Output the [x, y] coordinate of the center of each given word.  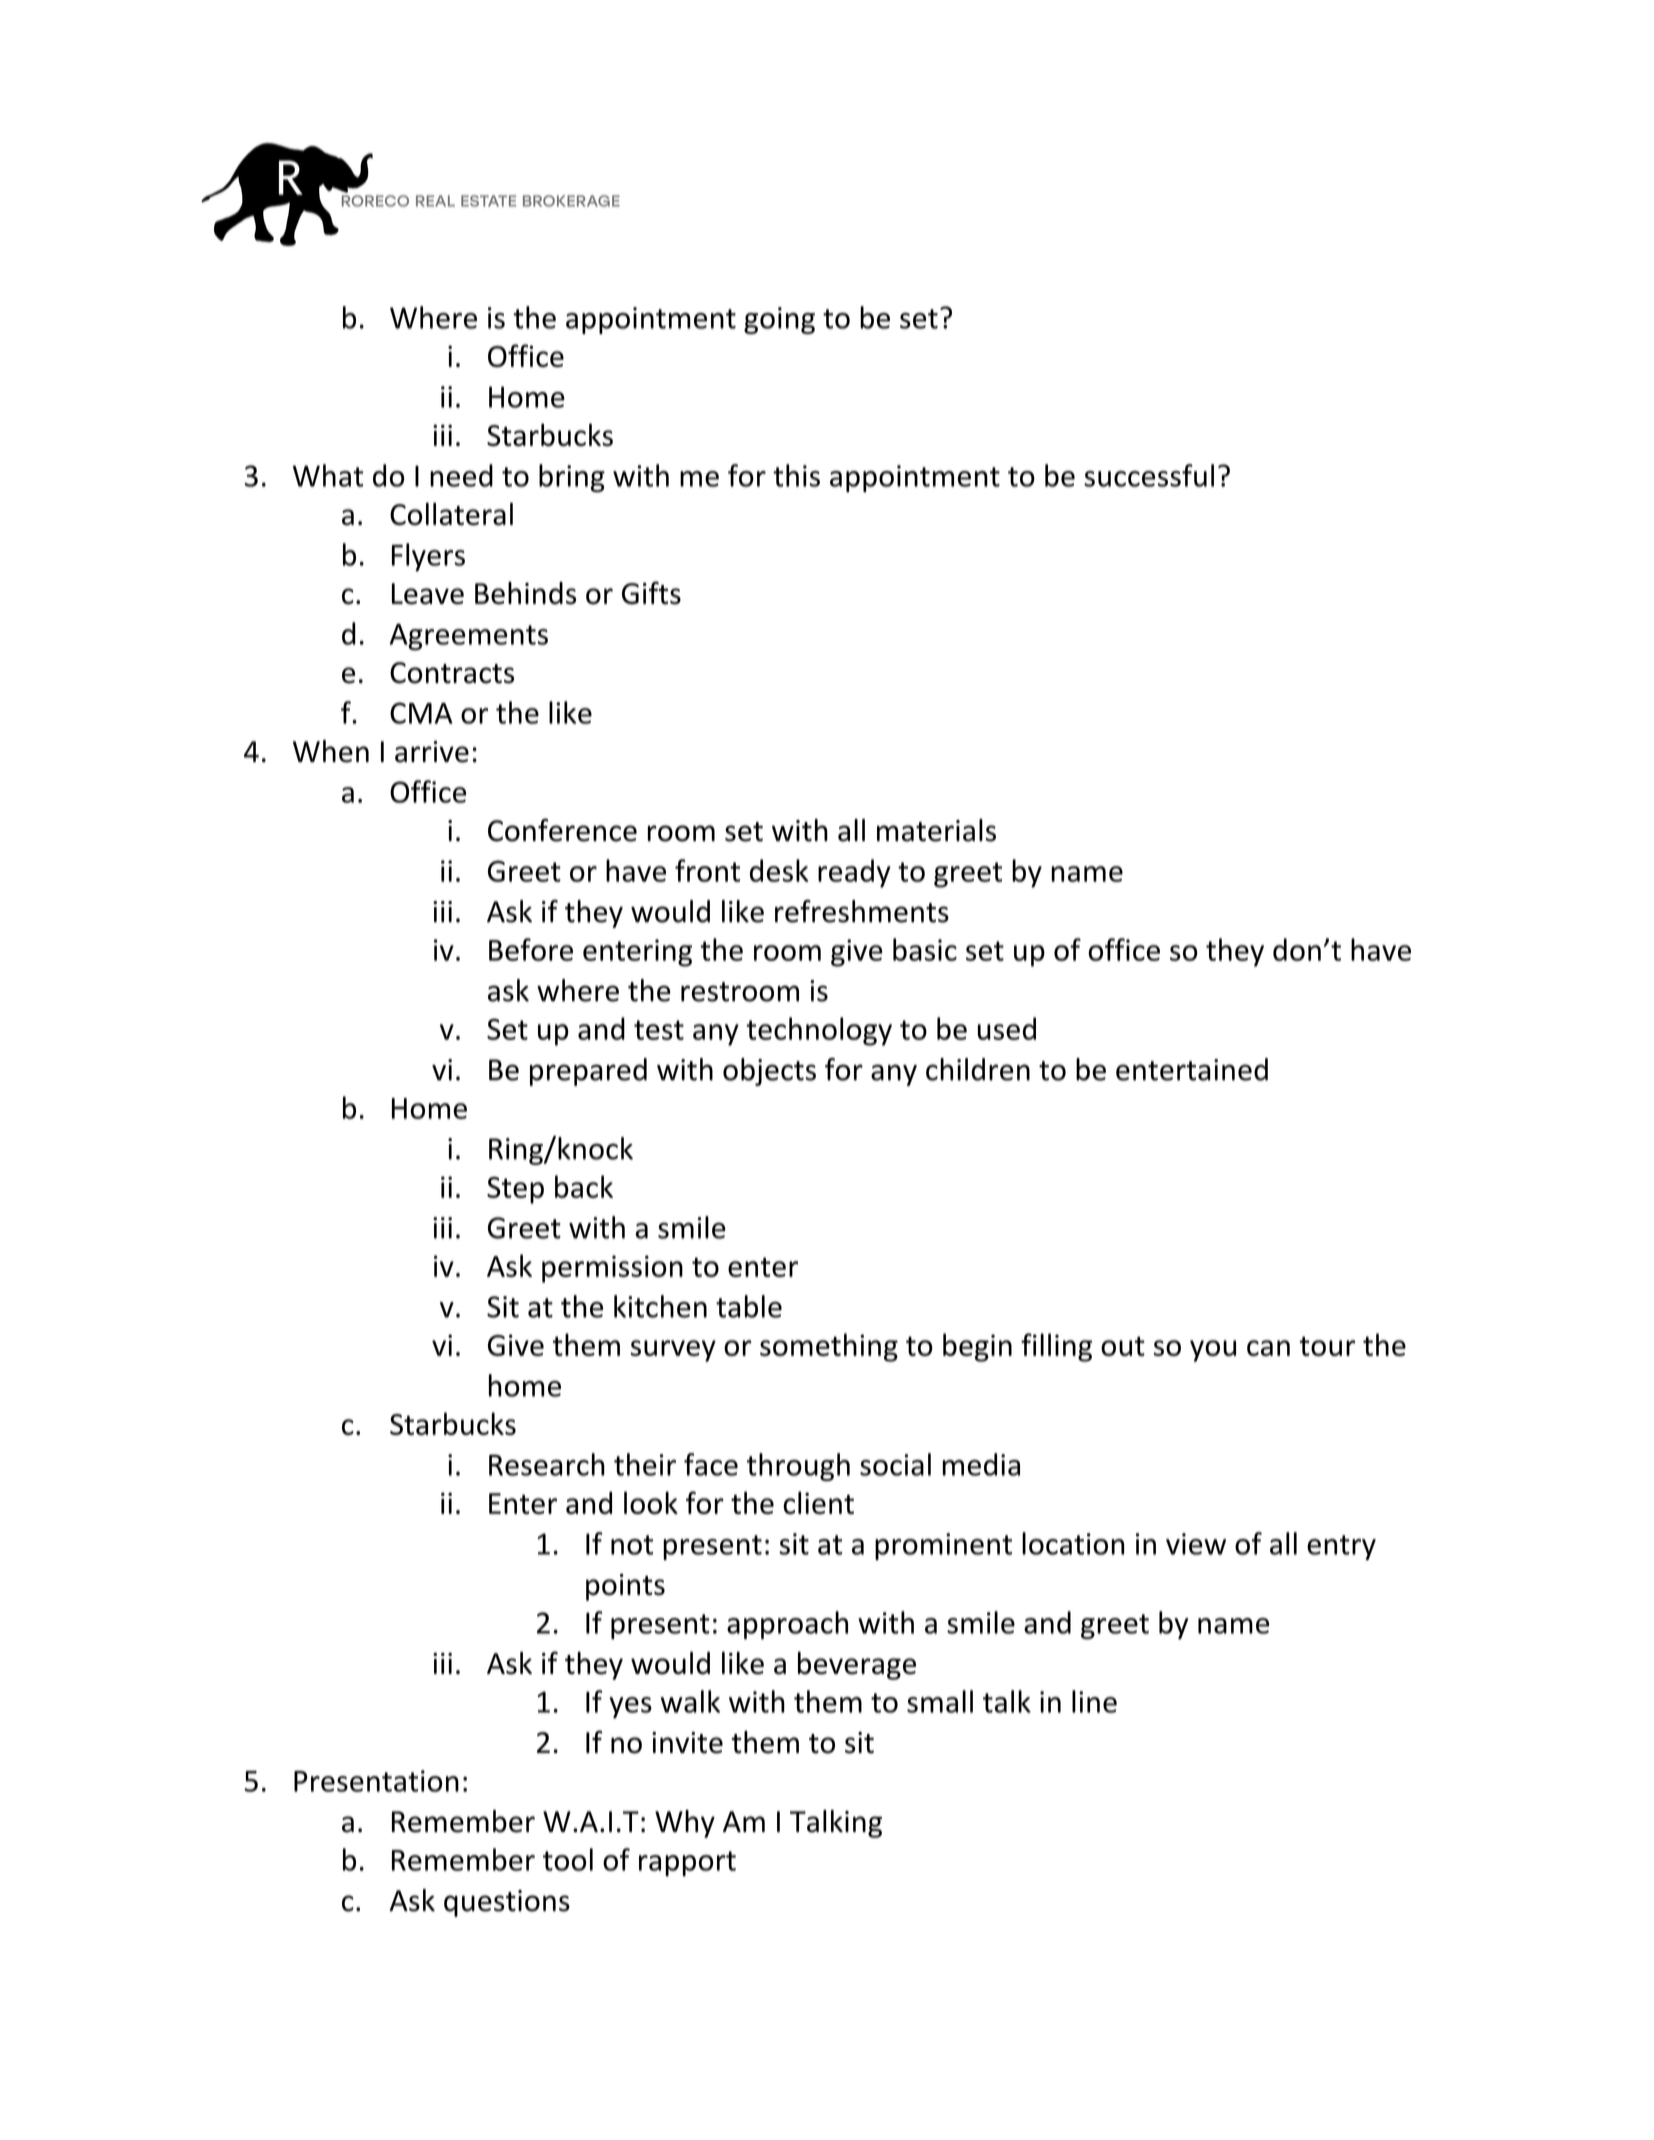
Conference [562, 830]
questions [507, 1903]
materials [936, 830]
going [779, 320]
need [461, 475]
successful [1149, 475]
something [829, 1347]
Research [547, 1464]
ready [854, 873]
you [1213, 1351]
